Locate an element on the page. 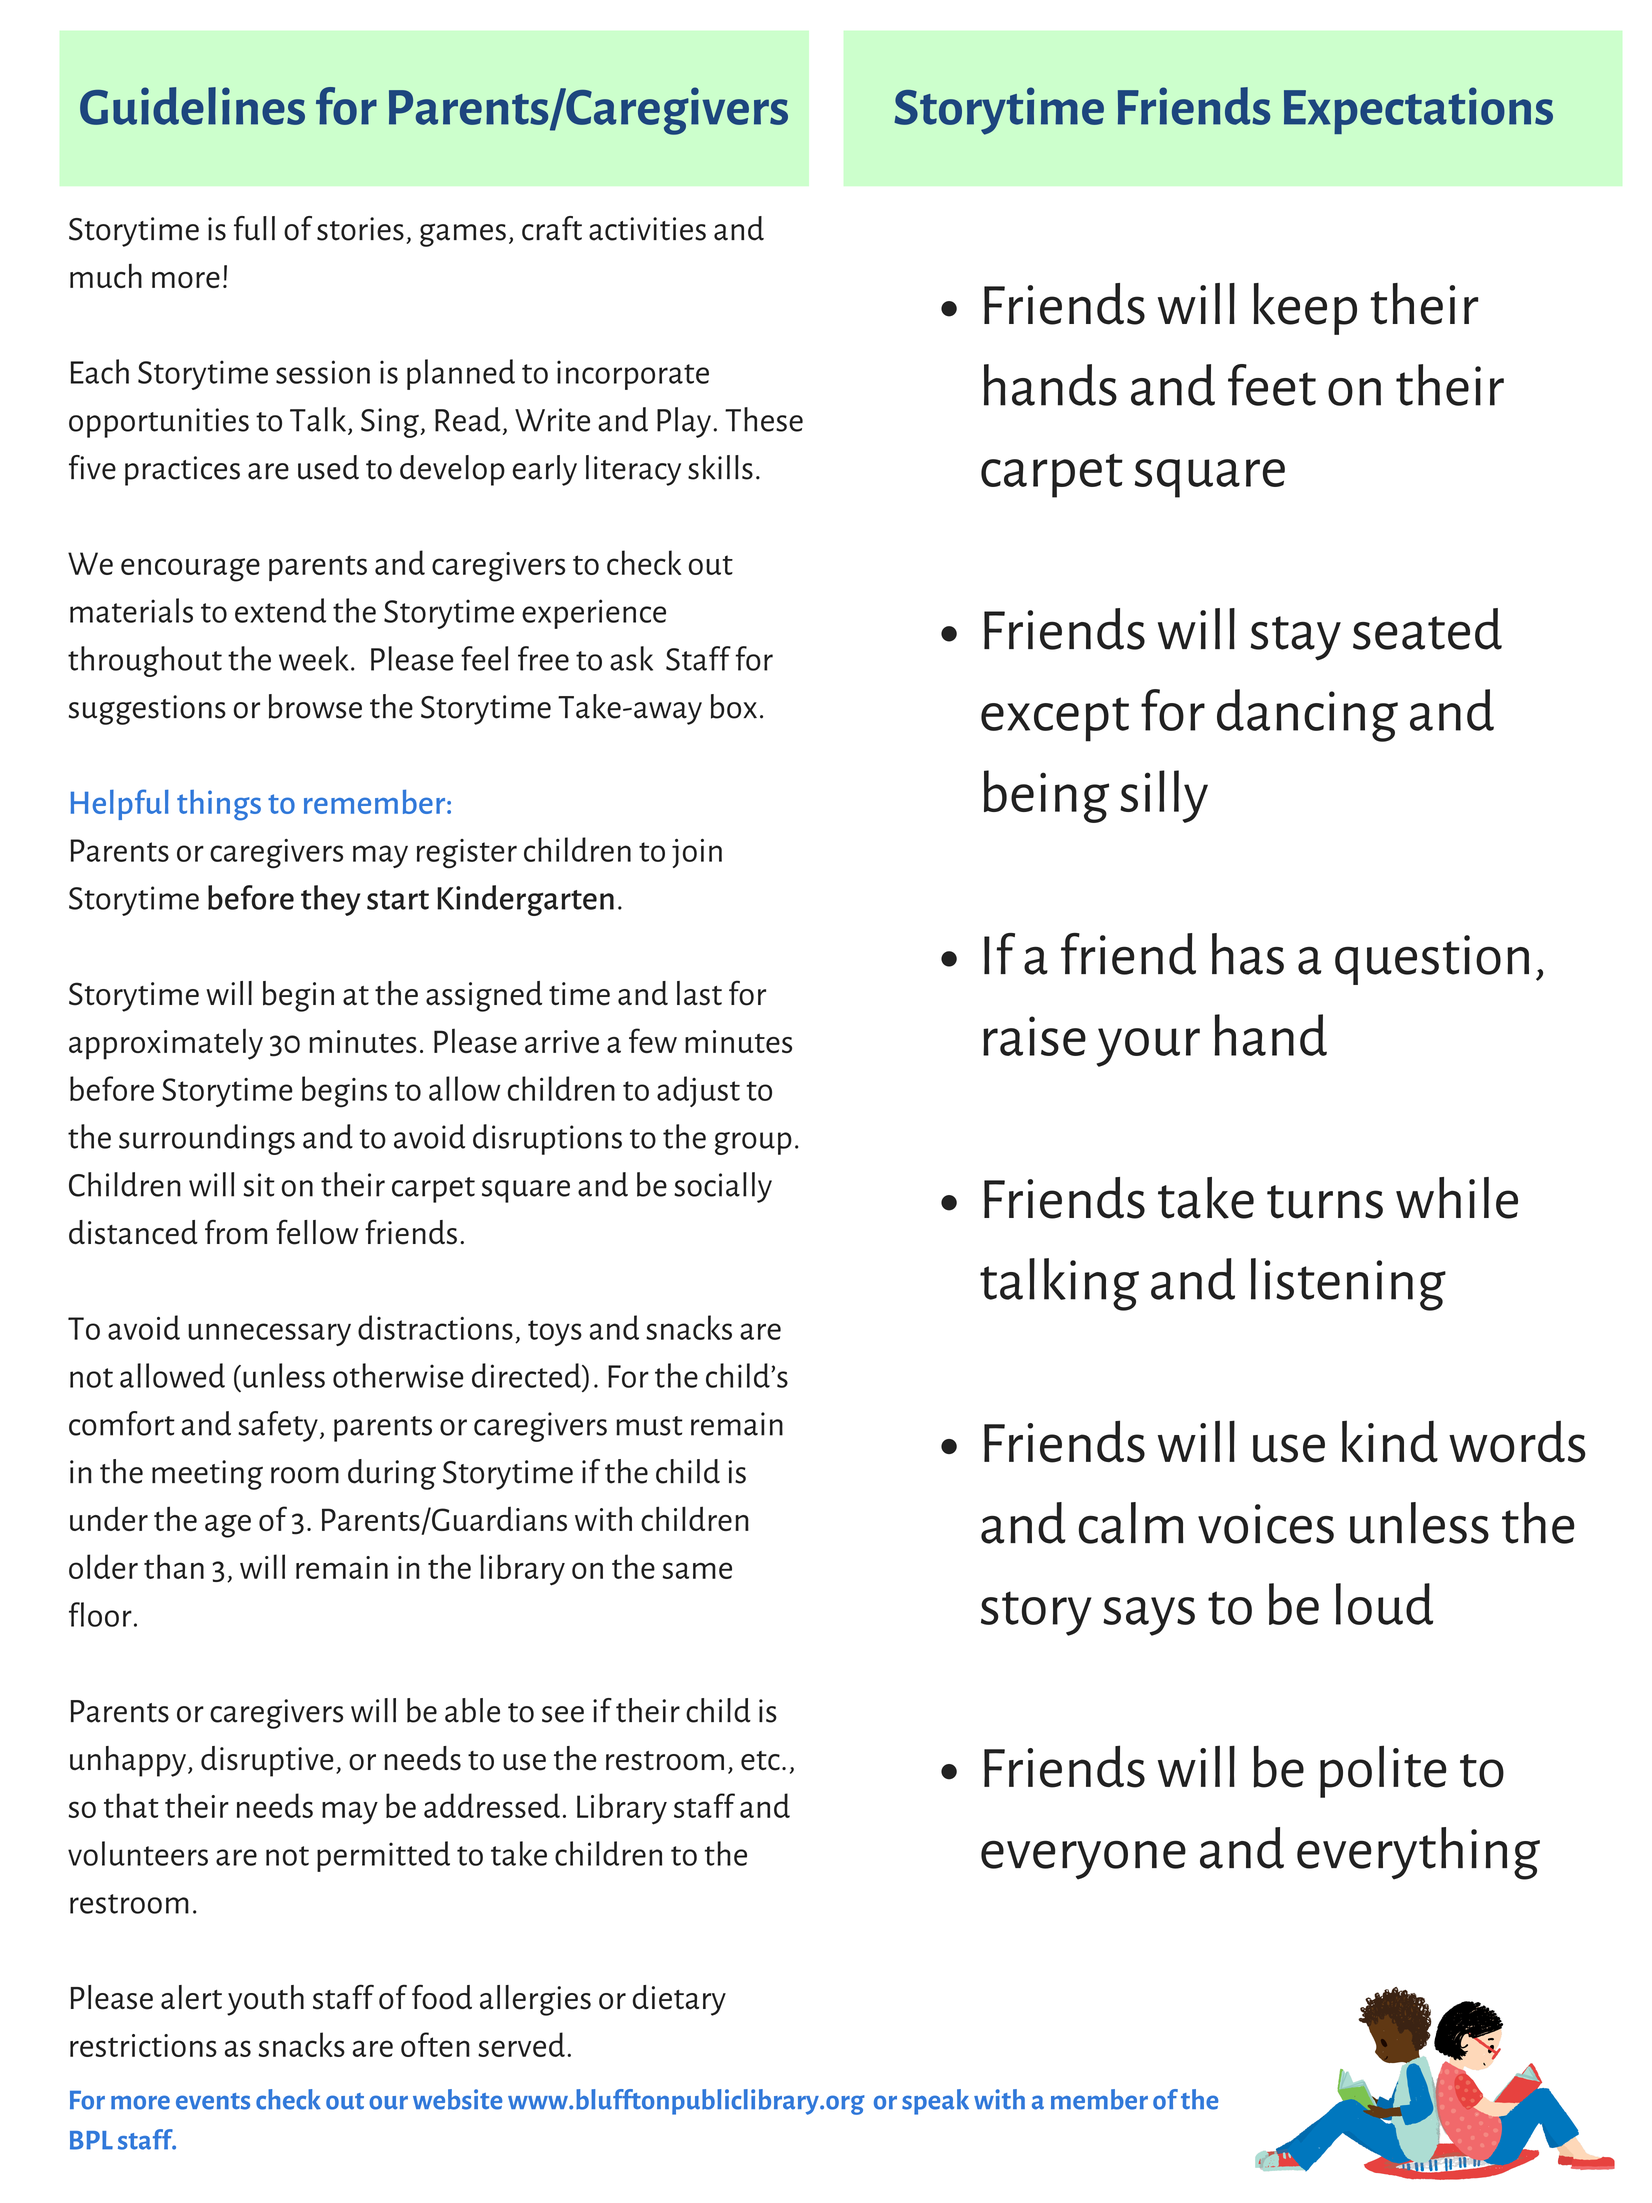 Image resolution: width=1652 pixels, height=2203 pixels. join is located at coordinates (697, 853).
